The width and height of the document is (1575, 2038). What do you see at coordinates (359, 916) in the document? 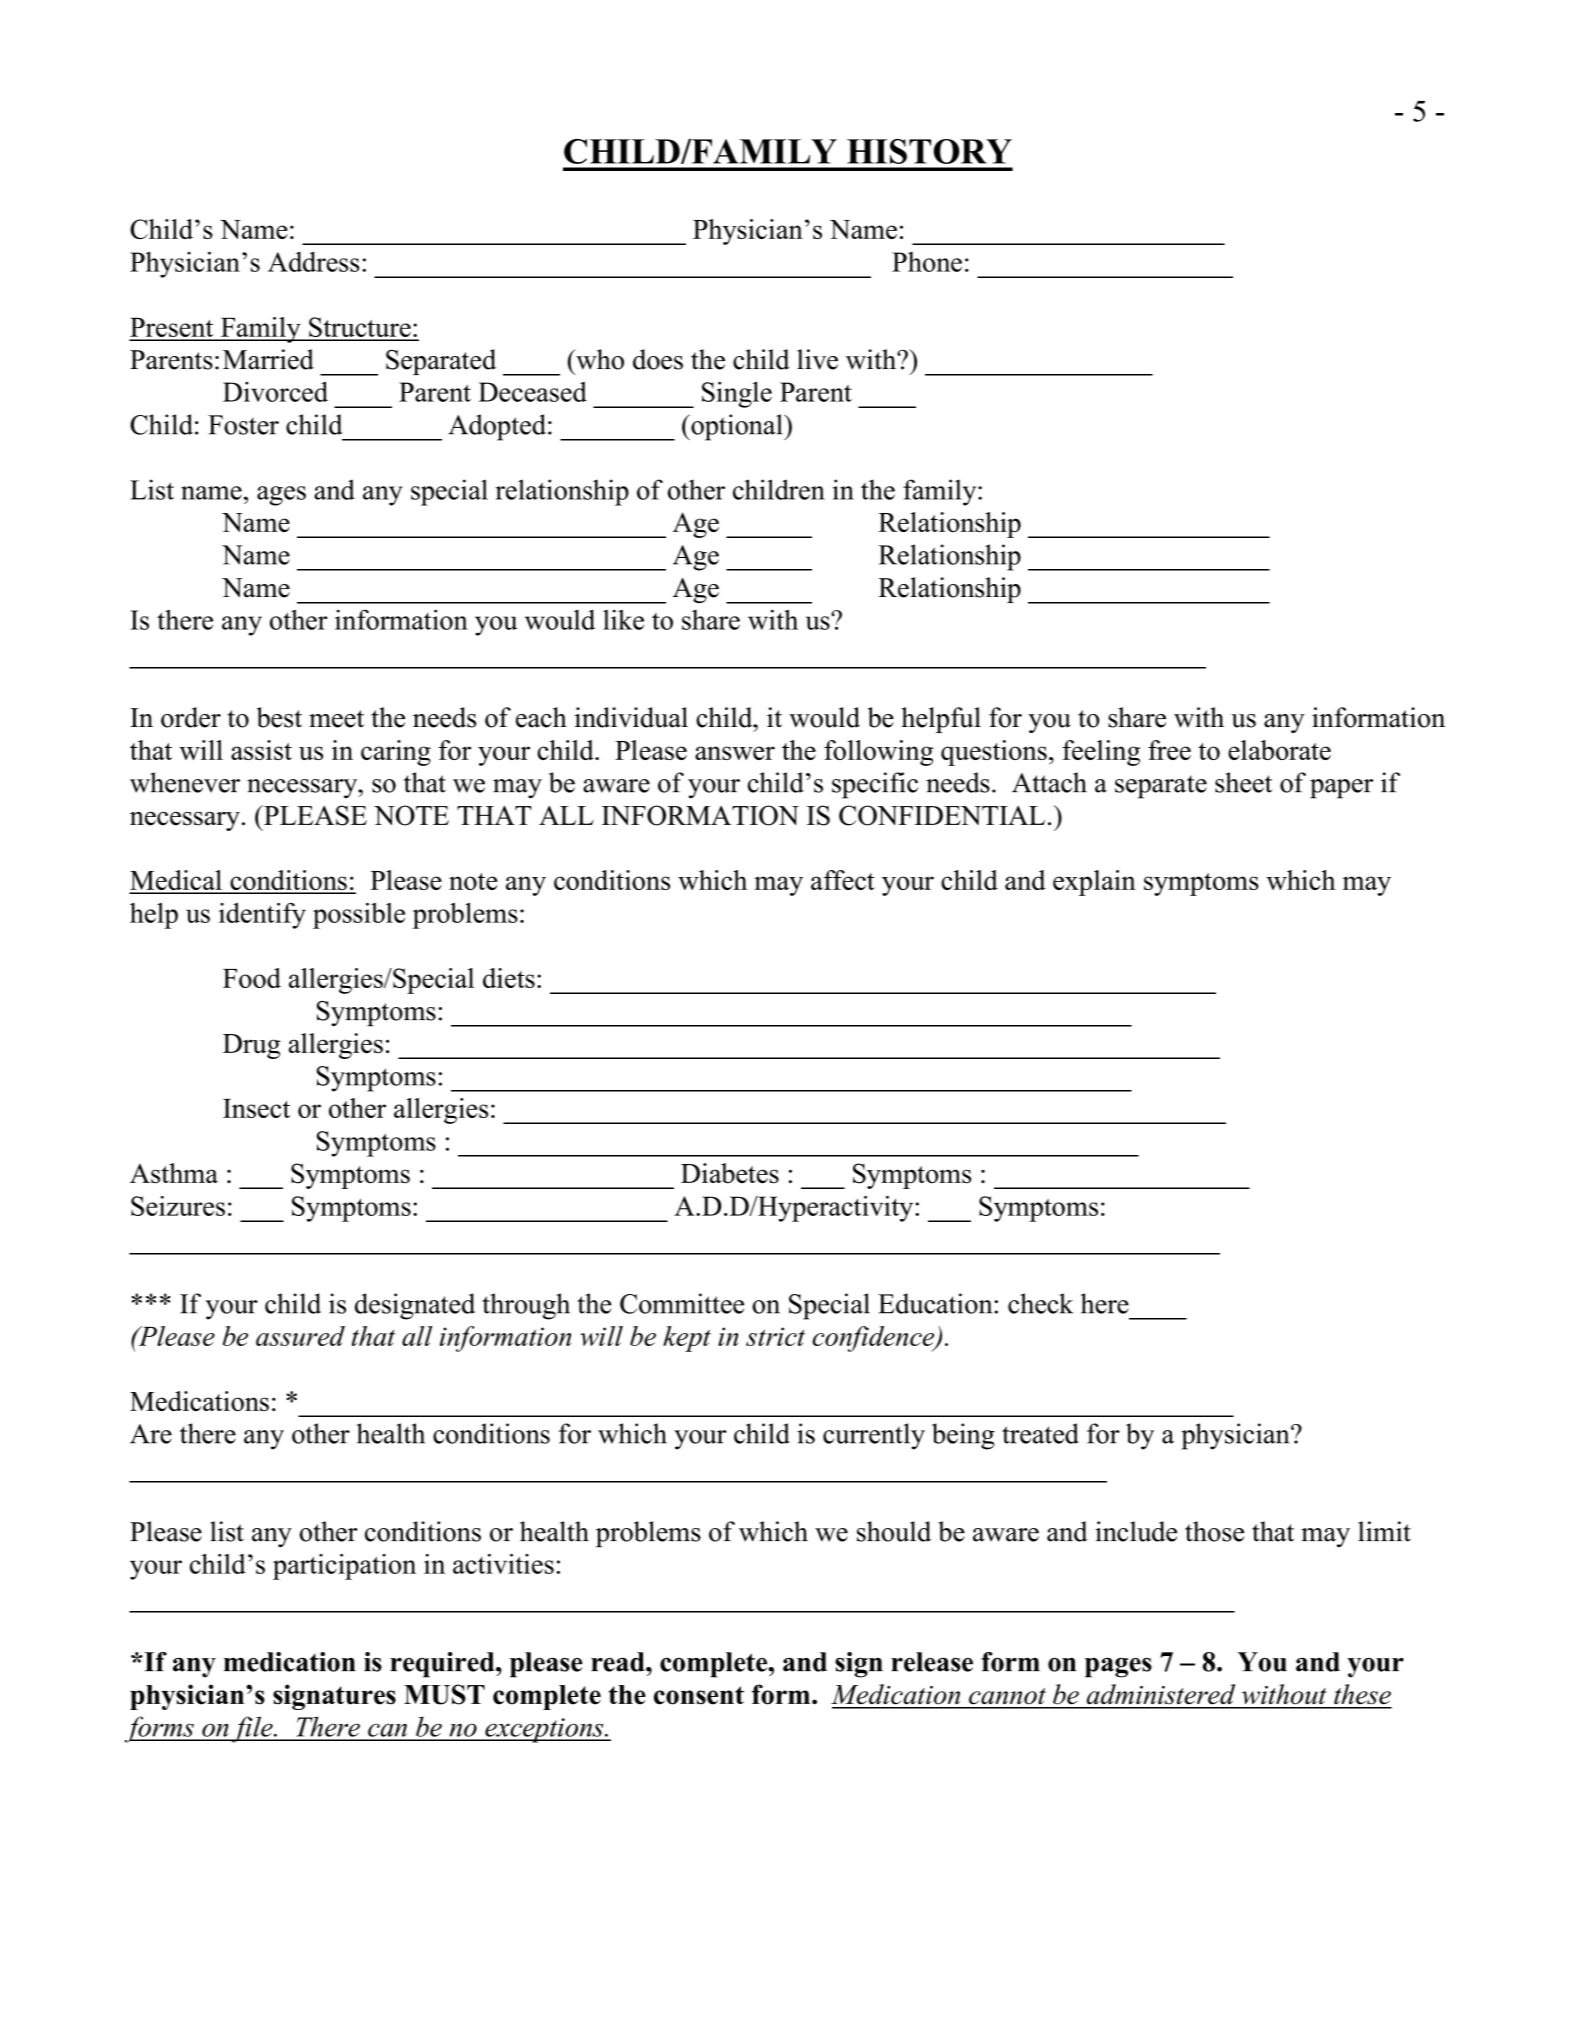
I see `possible` at bounding box center [359, 916].
